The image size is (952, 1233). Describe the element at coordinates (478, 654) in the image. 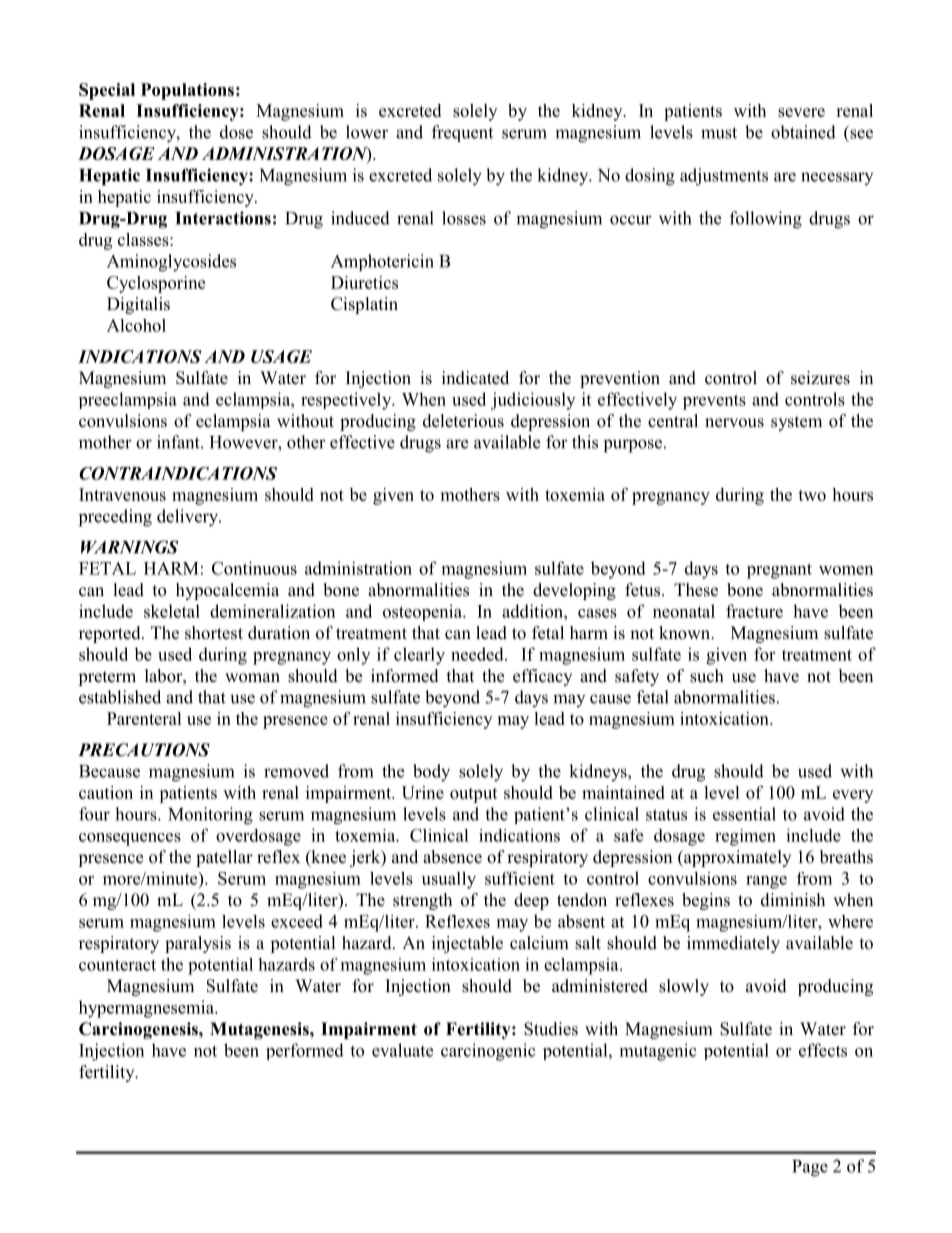

I see `needed` at that location.
